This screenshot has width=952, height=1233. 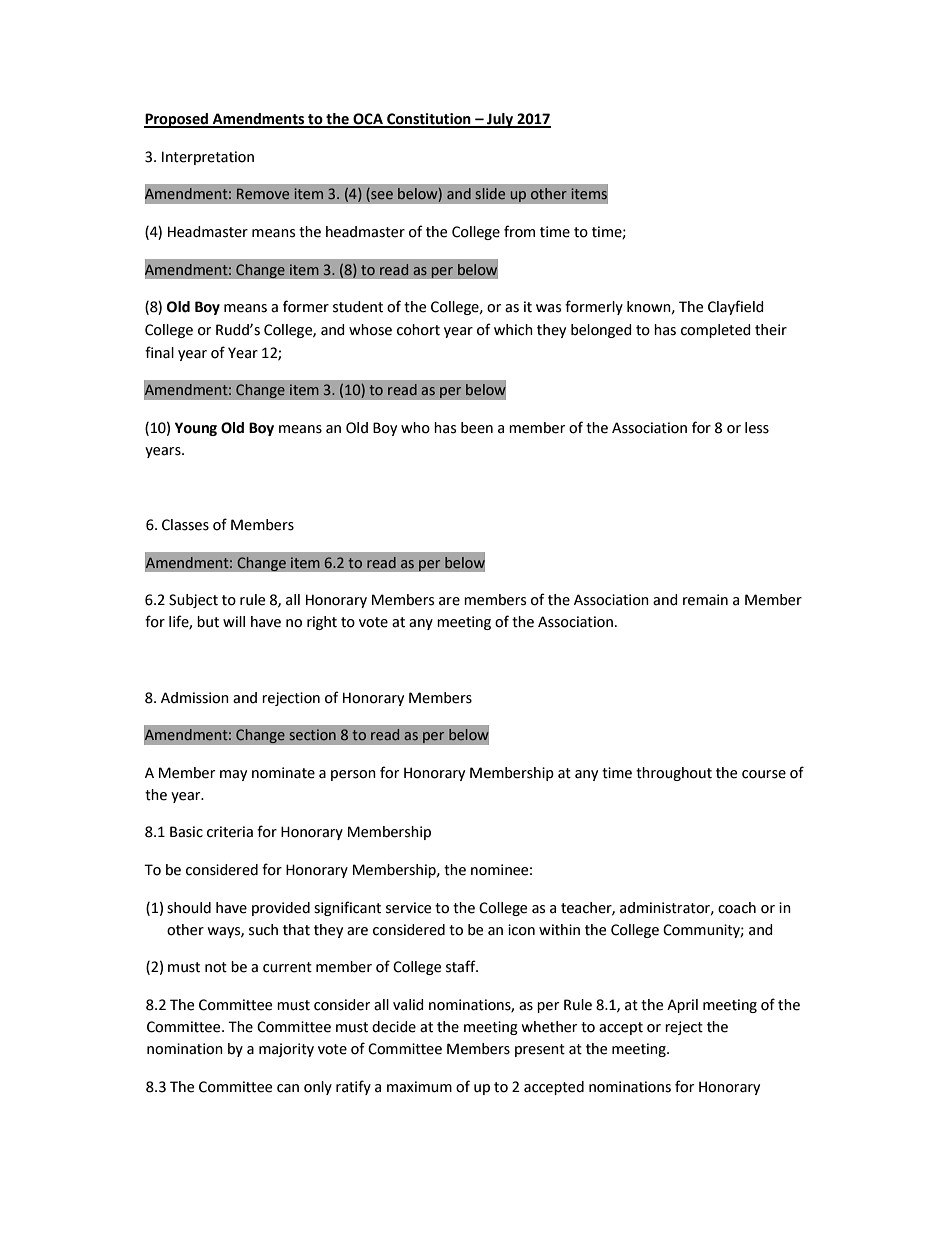 What do you see at coordinates (233, 775) in the screenshot?
I see `may` at bounding box center [233, 775].
